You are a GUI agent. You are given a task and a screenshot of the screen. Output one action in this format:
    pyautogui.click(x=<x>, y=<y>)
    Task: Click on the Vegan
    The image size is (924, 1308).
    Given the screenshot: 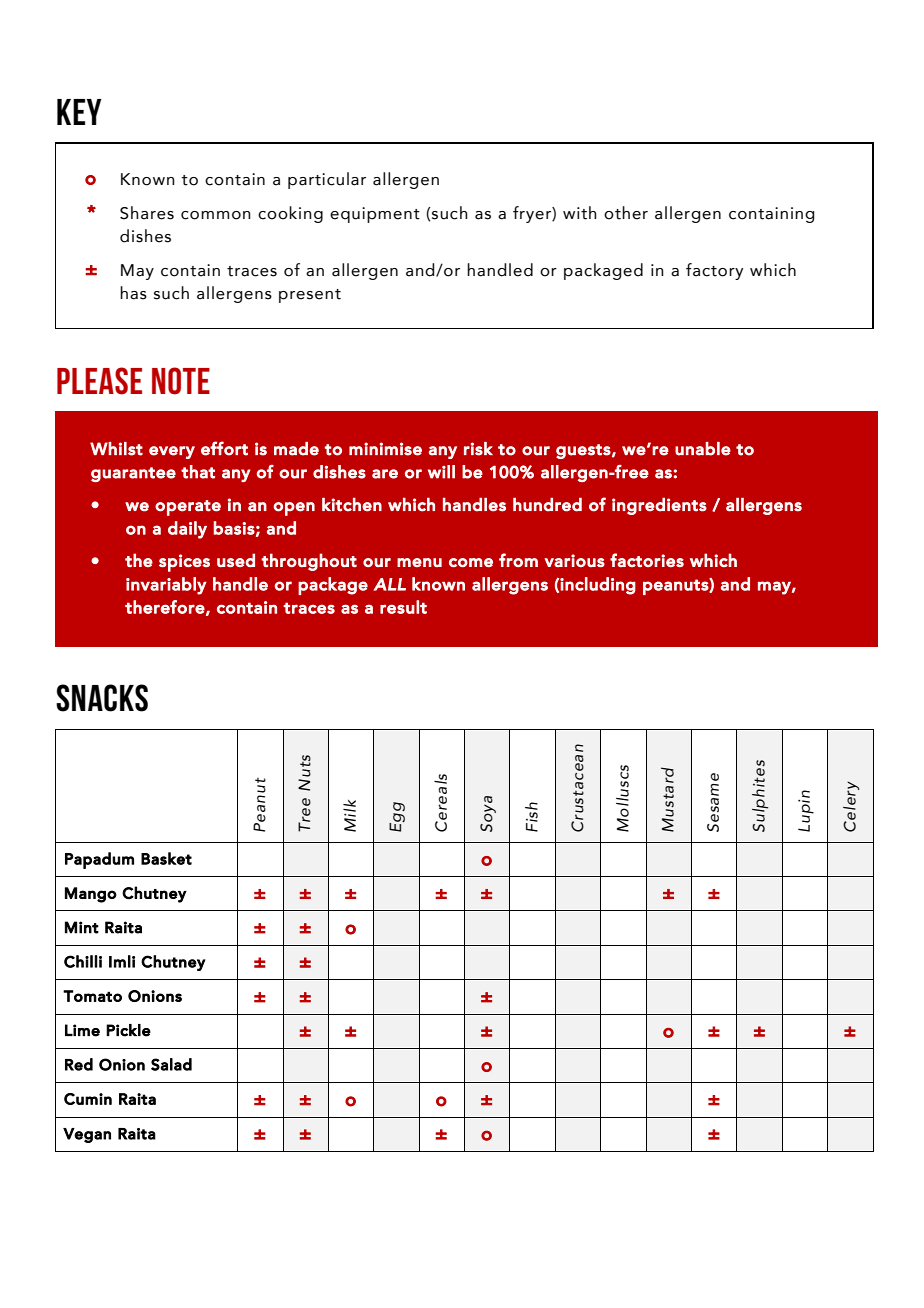 What is the action you would take?
    pyautogui.click(x=87, y=1135)
